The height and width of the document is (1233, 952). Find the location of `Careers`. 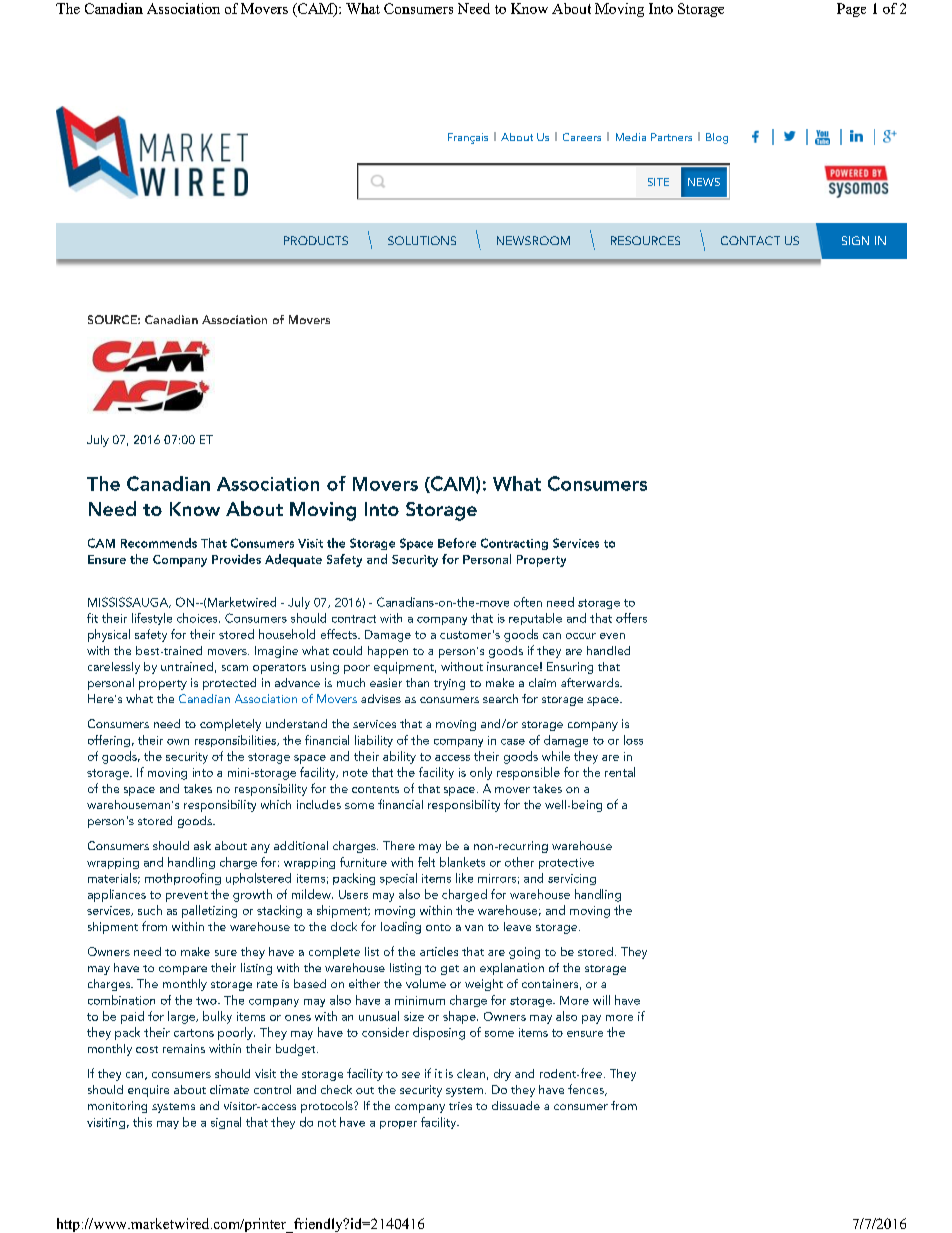

Careers is located at coordinates (582, 137).
